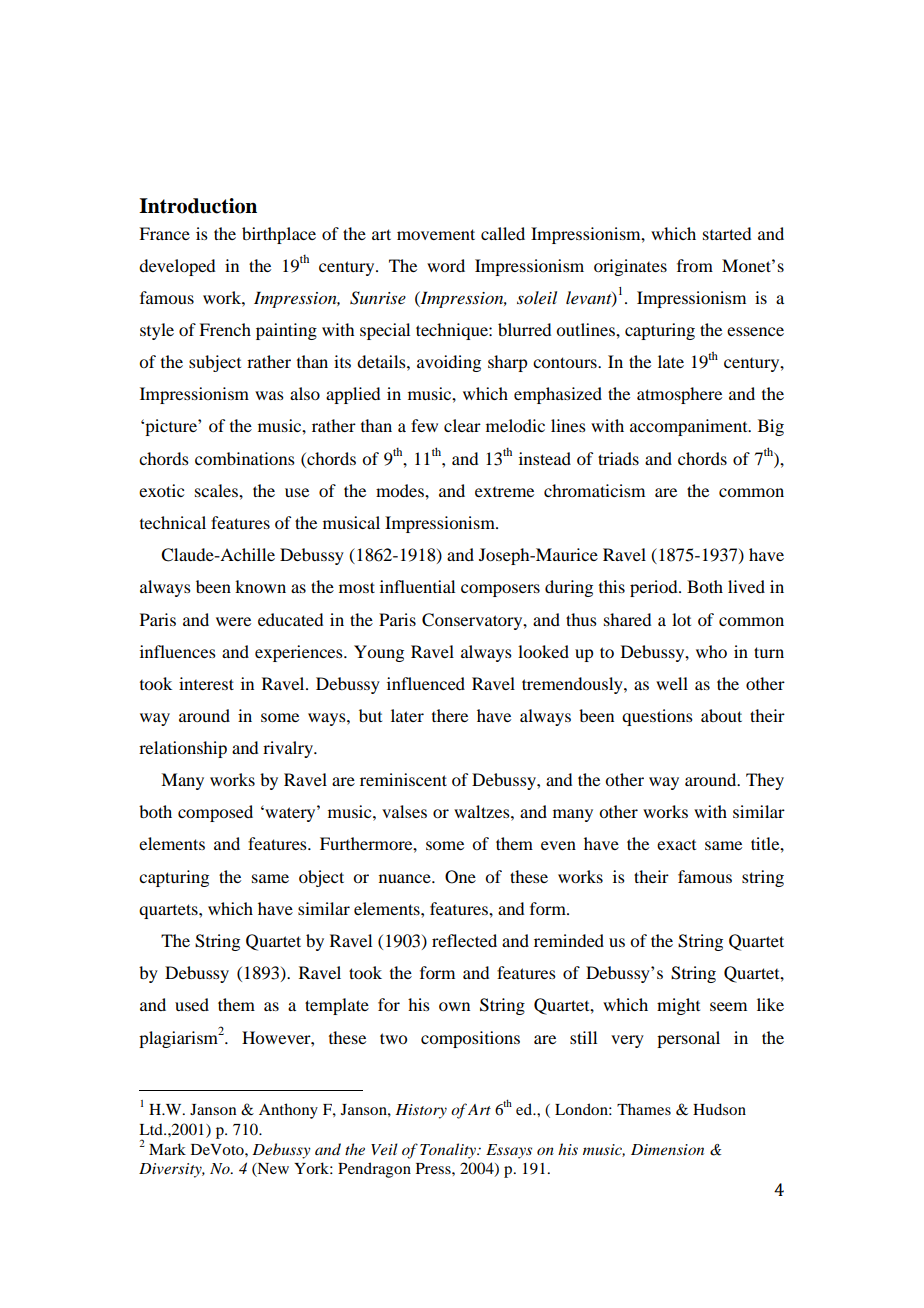 The image size is (924, 1308). What do you see at coordinates (206, 683) in the document?
I see `interest` at bounding box center [206, 683].
